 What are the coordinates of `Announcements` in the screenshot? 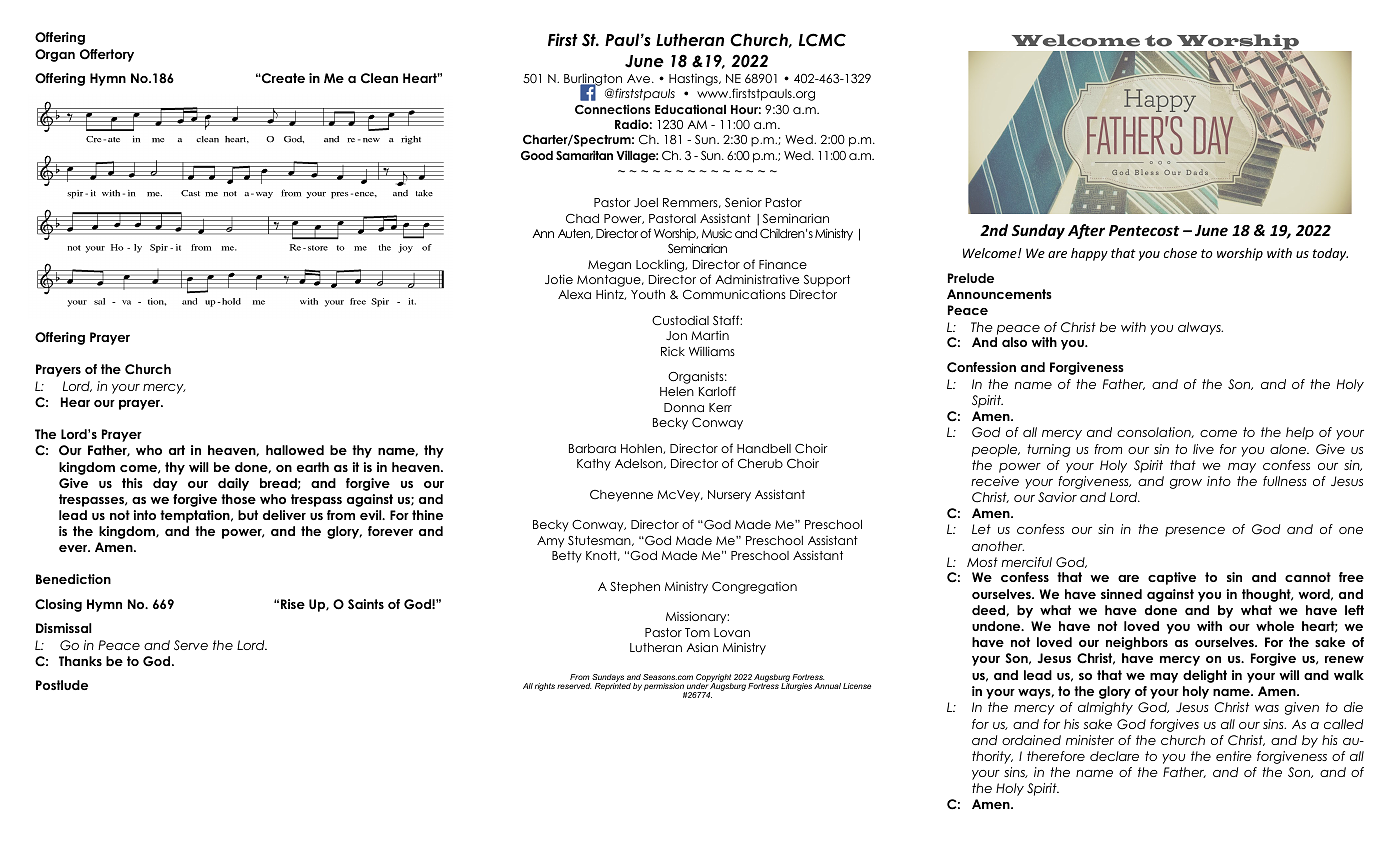 It's located at (999, 294).
